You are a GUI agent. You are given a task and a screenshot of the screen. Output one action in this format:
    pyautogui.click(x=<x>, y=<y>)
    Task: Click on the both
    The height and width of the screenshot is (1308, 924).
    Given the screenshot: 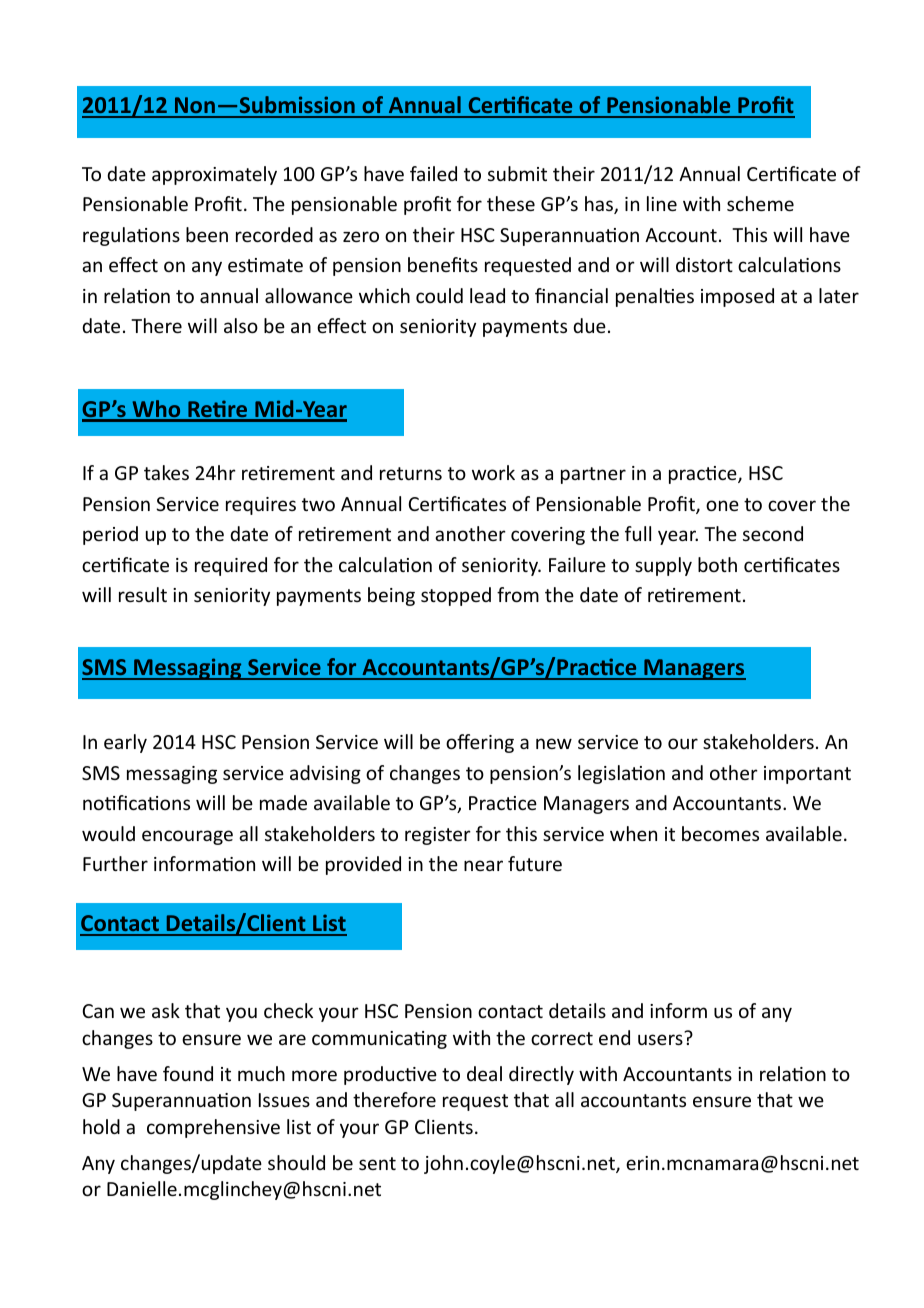 What is the action you would take?
    pyautogui.click(x=717, y=564)
